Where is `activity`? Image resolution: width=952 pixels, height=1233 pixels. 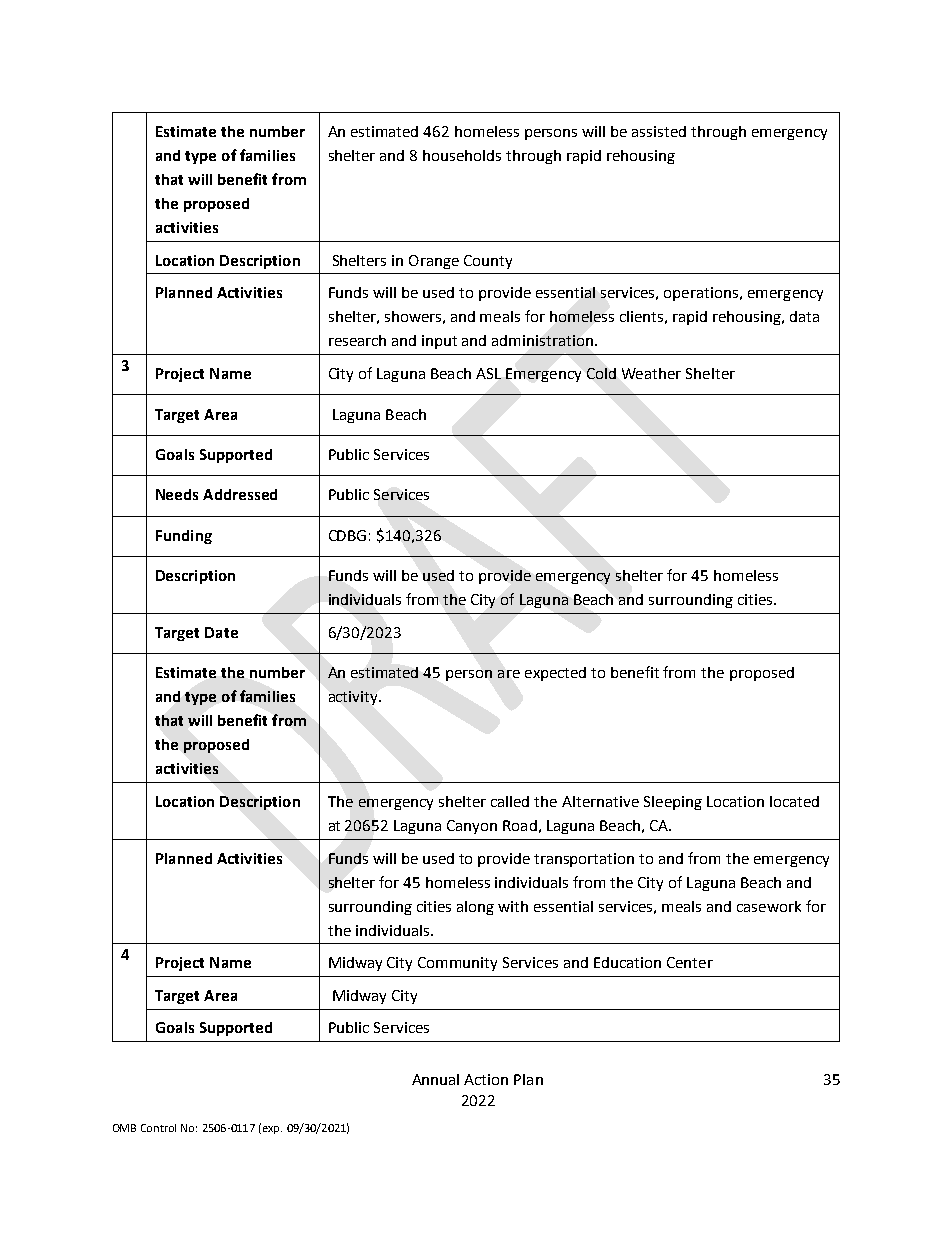 activity is located at coordinates (354, 698).
